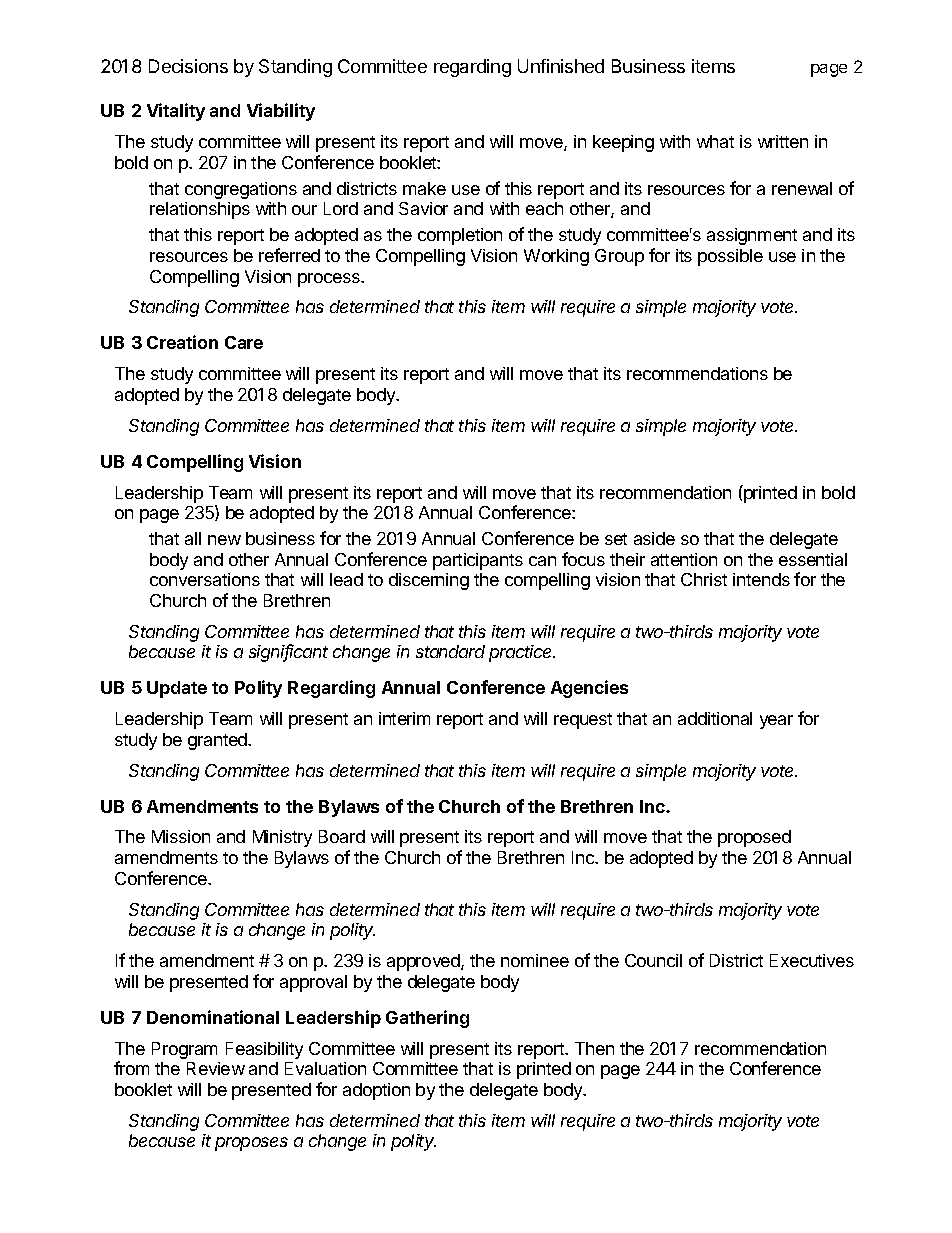  Describe the element at coordinates (654, 538) in the page. I see `aside` at that location.
